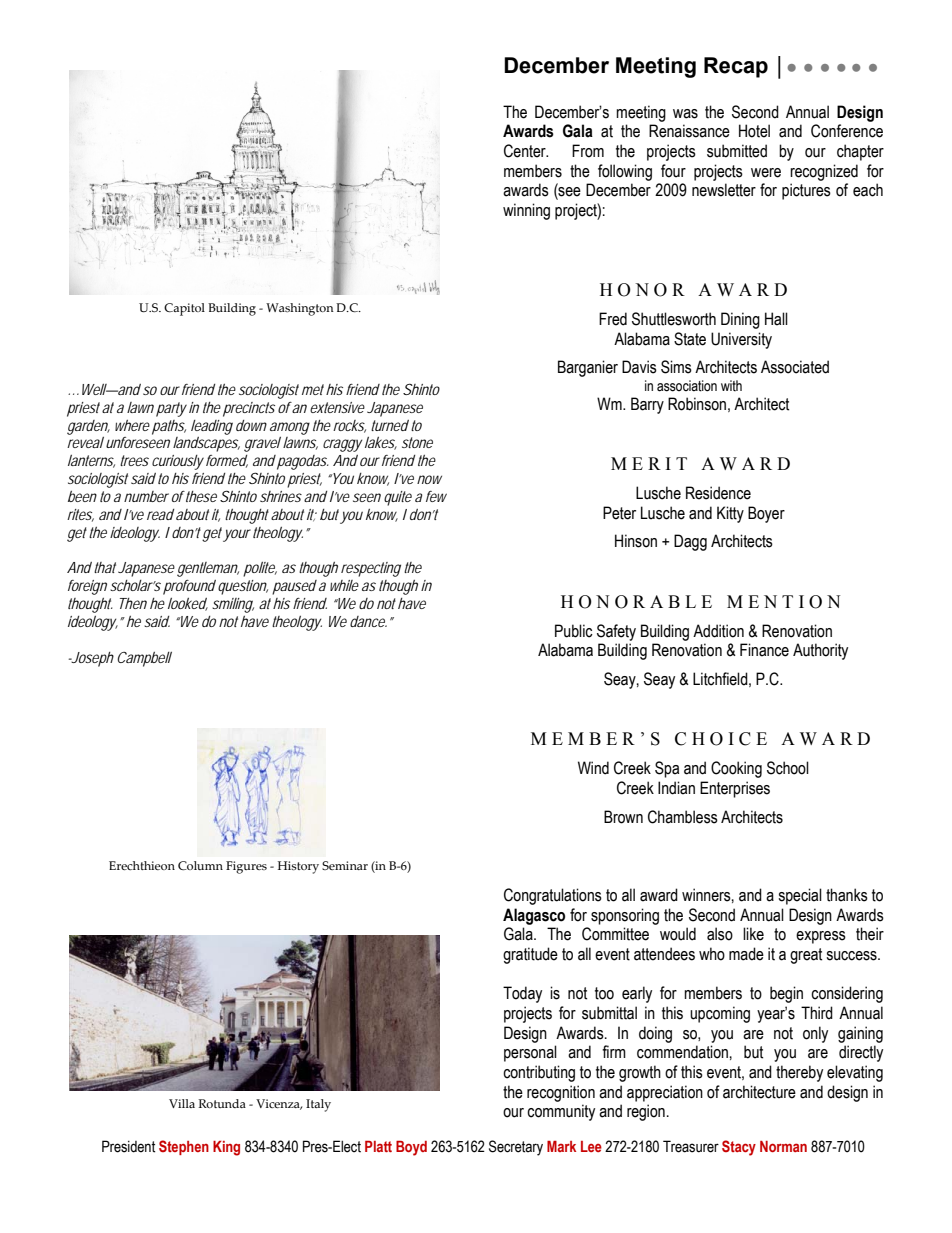  I want to click on Associated, so click(795, 367).
